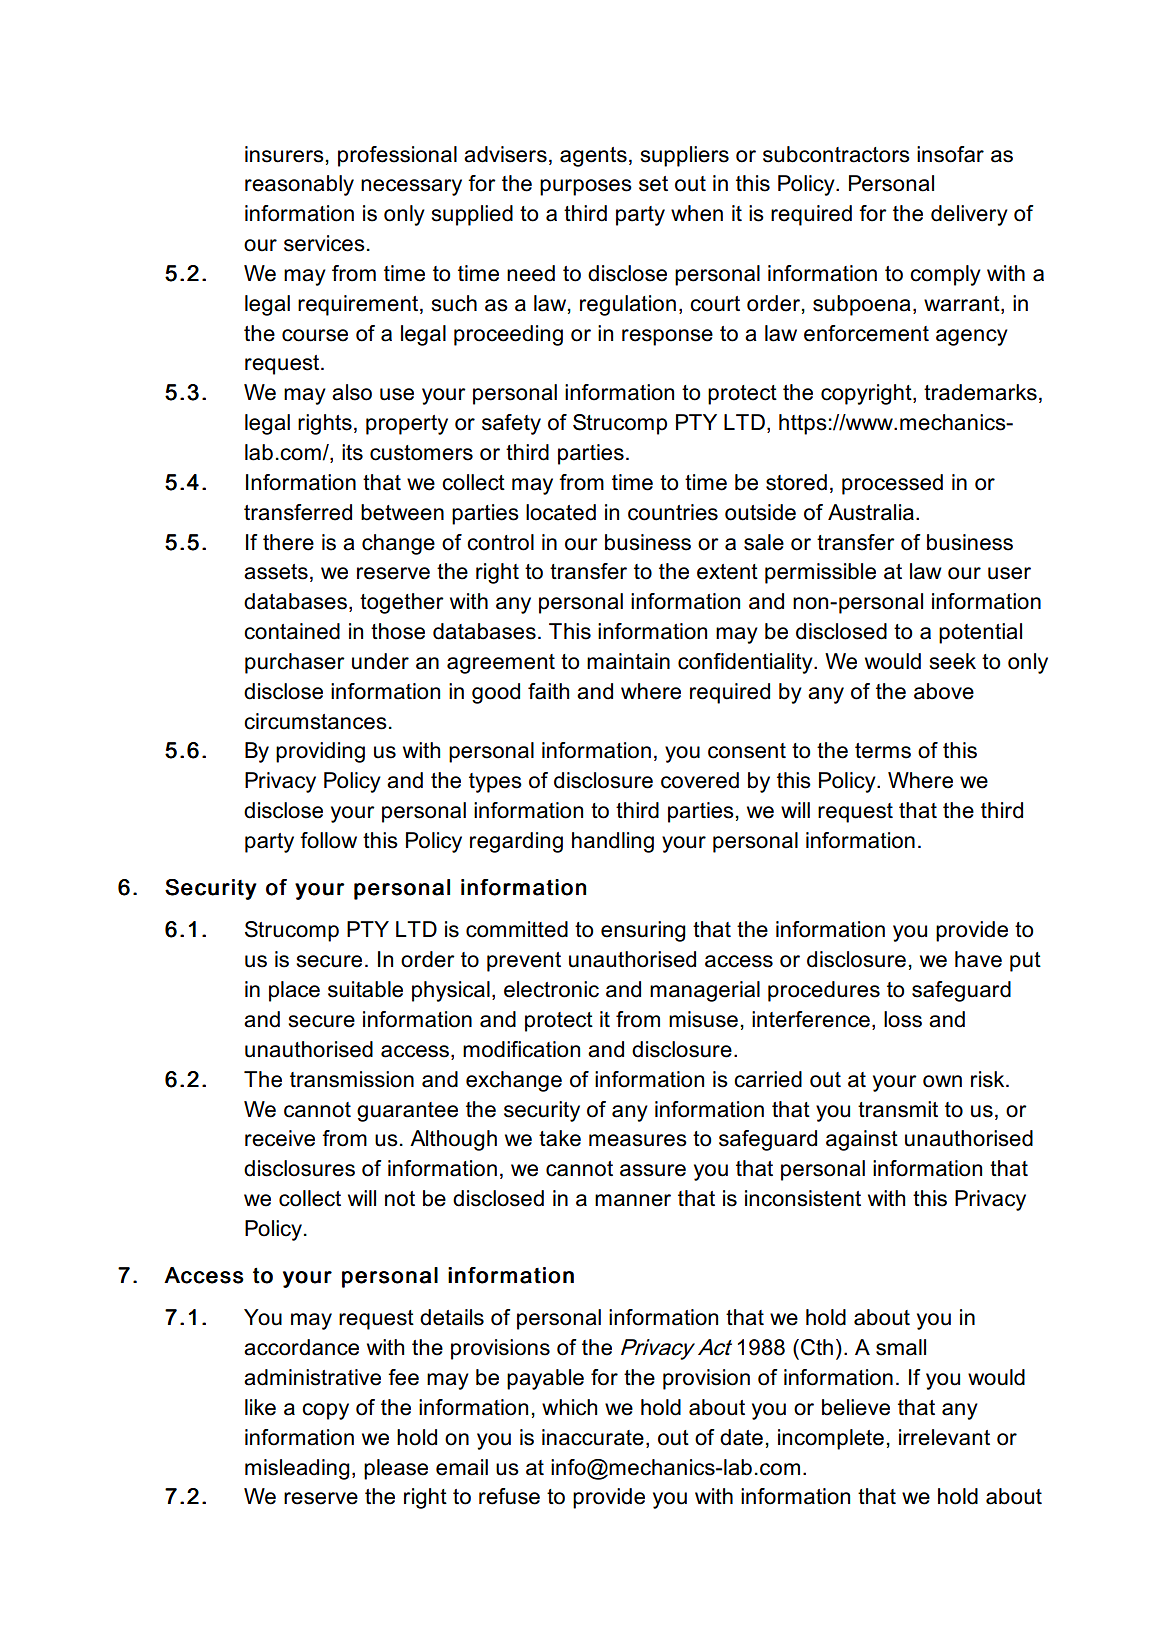  Describe the element at coordinates (969, 215) in the document. I see `delivery` at that location.
